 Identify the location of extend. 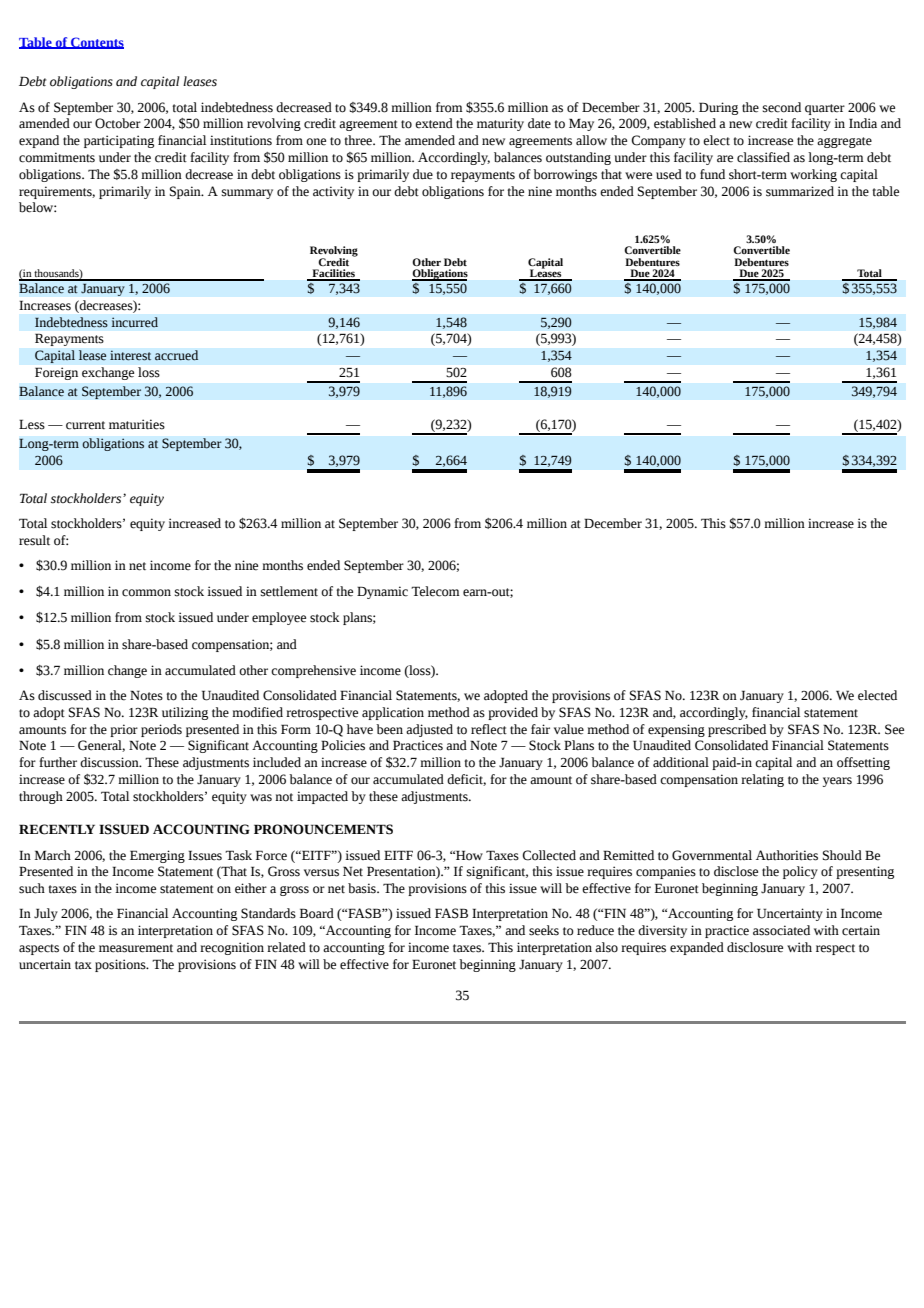
(434, 123).
